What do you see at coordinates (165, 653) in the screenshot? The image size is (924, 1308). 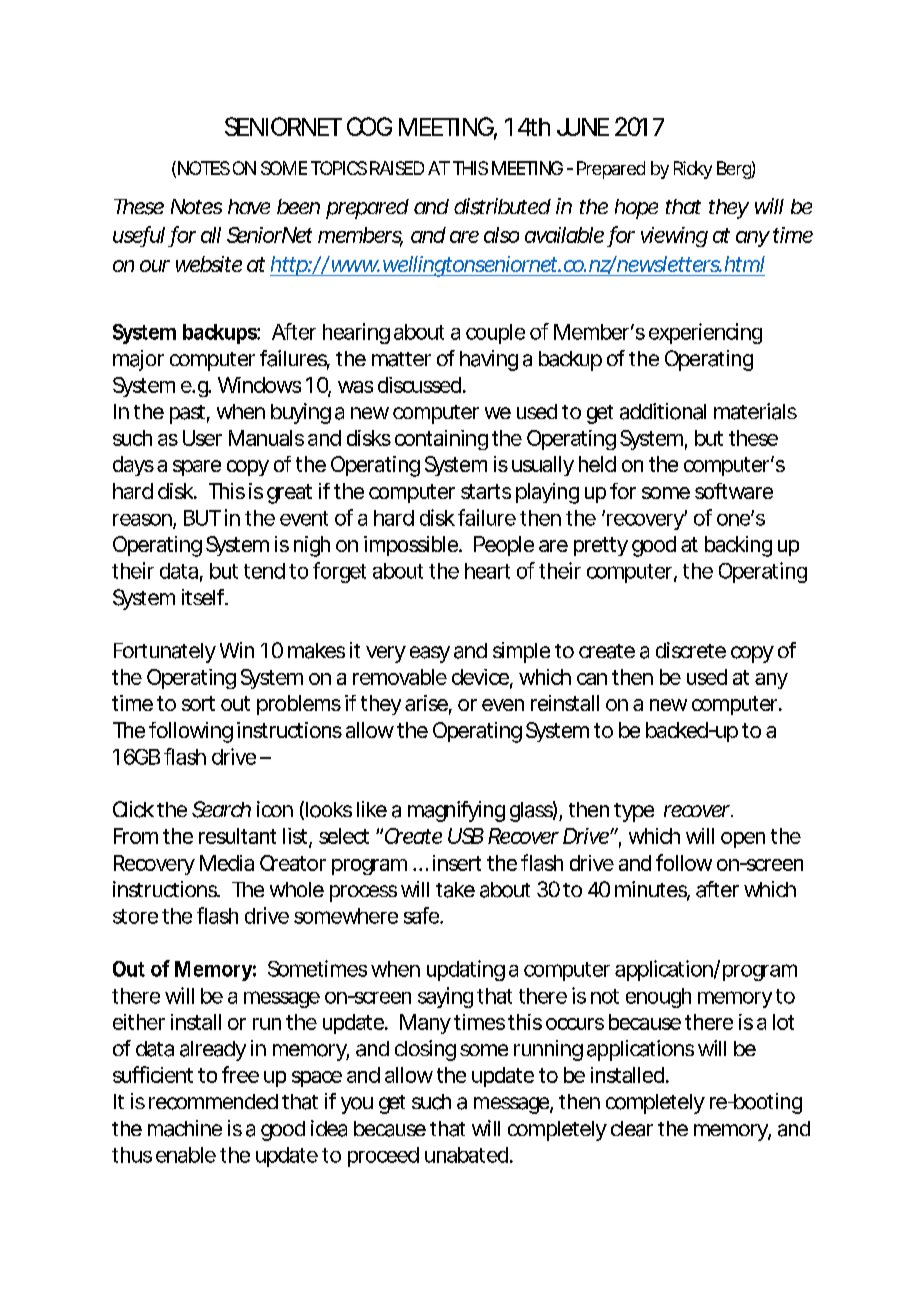 I see `Fortunately` at bounding box center [165, 653].
